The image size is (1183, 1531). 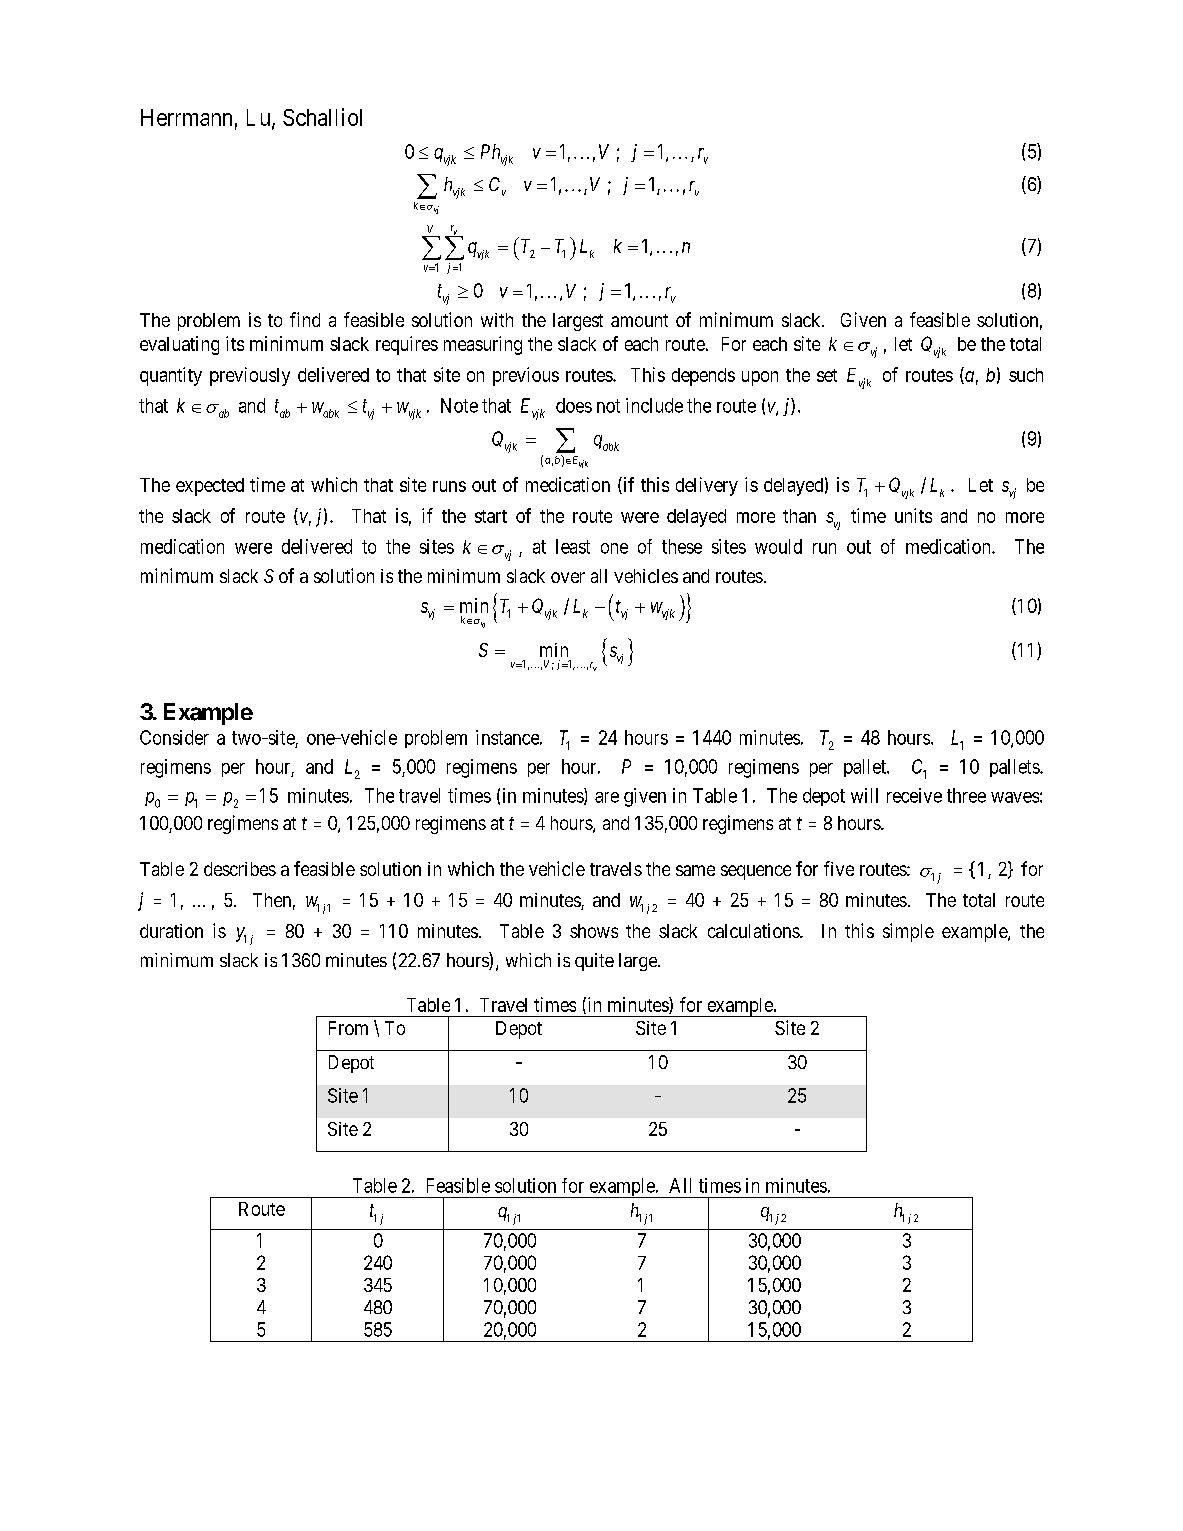 I want to click on Herrmann, so click(x=186, y=117).
